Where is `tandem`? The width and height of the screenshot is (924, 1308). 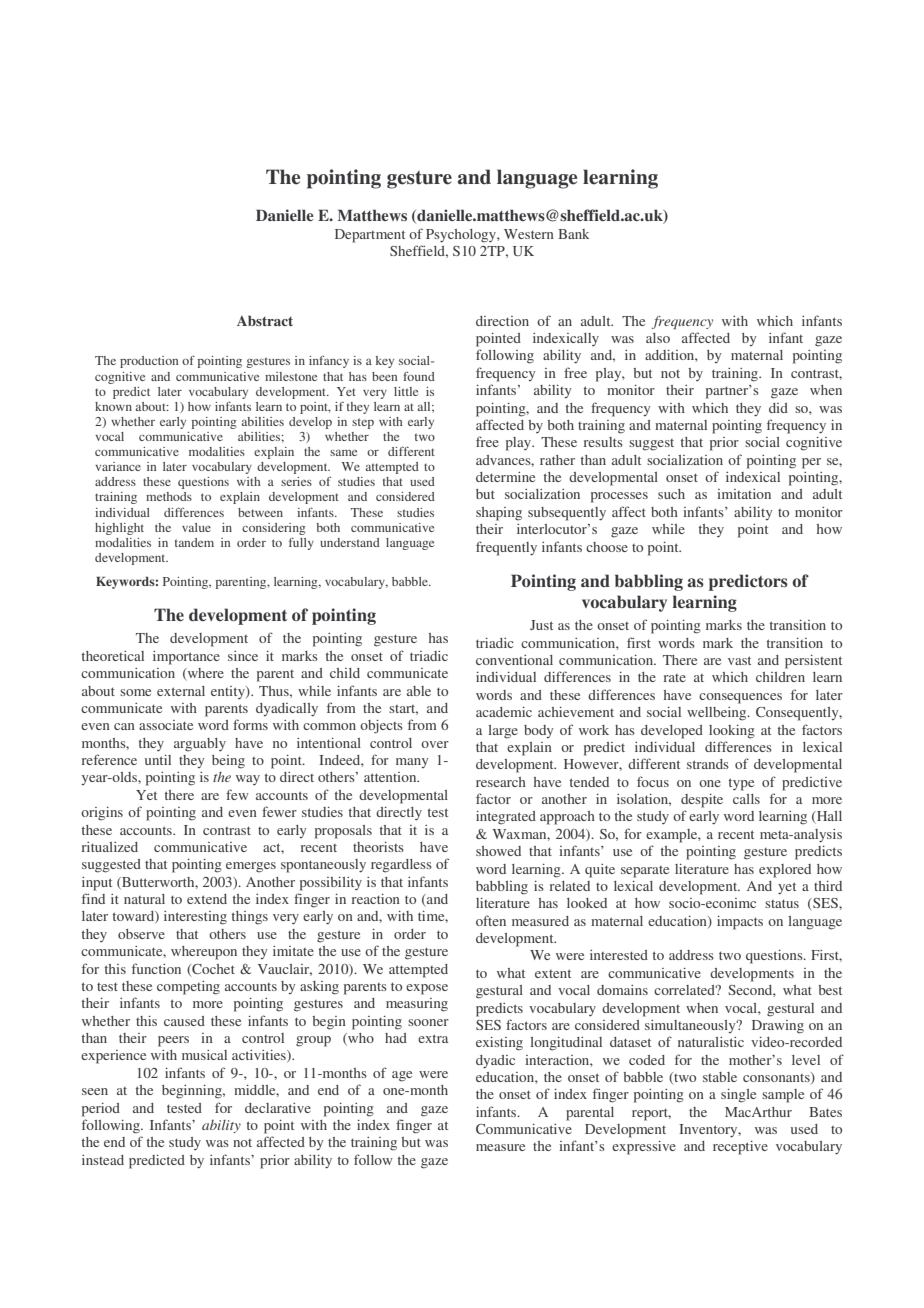 tandem is located at coordinates (194, 542).
